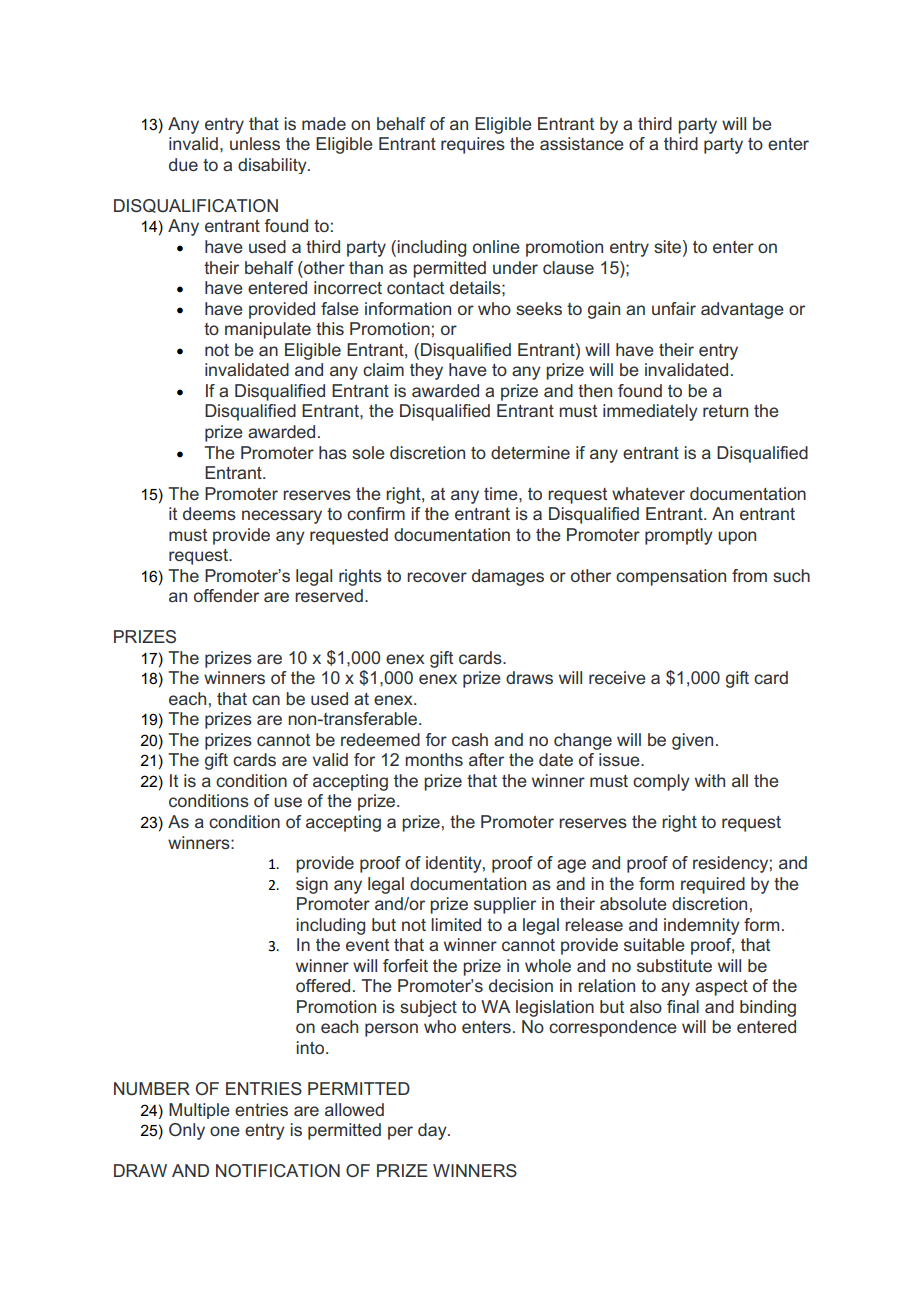 This screenshot has width=924, height=1308. Describe the element at coordinates (226, 595) in the screenshot. I see `offender` at that location.
